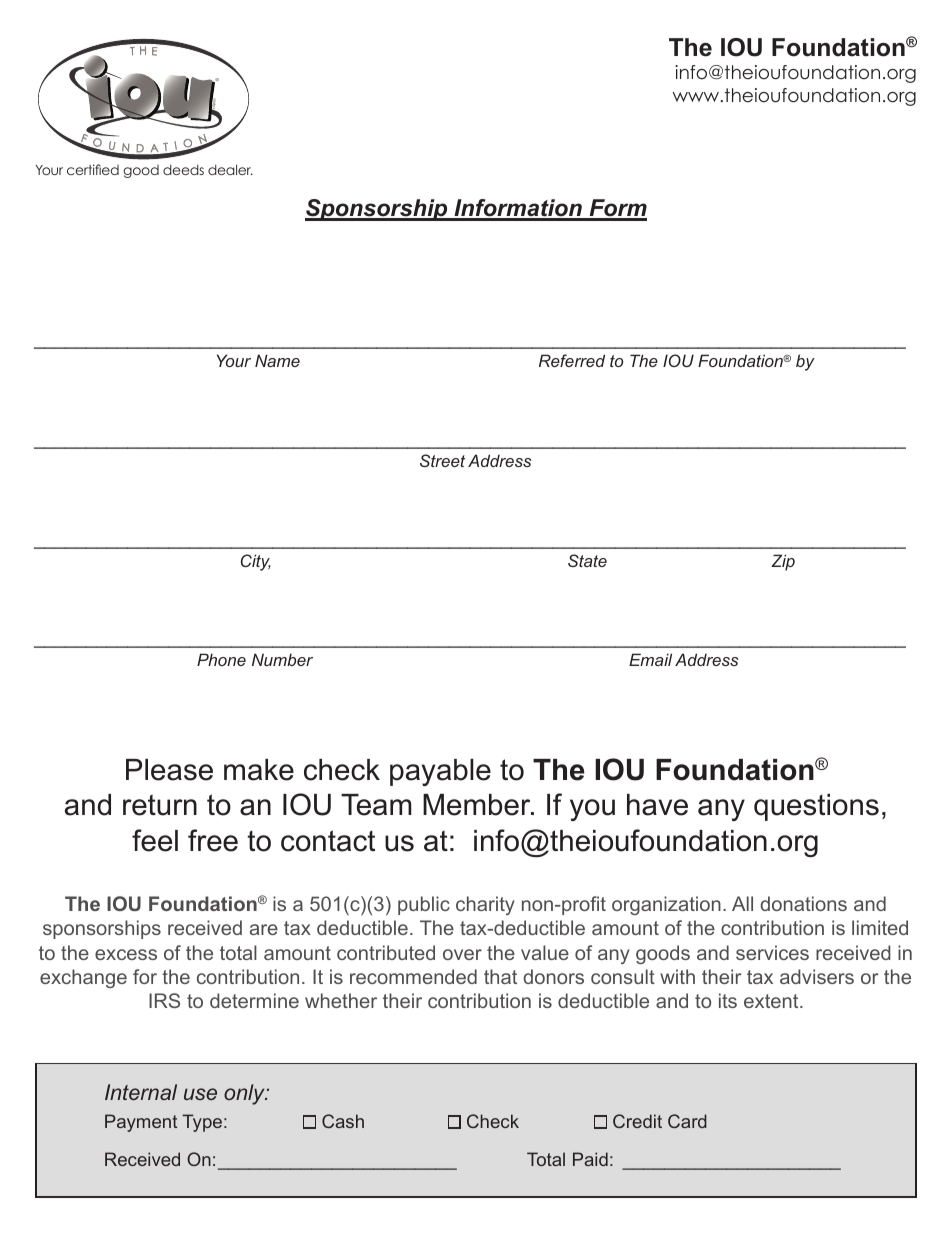 Image resolution: width=952 pixels, height=1233 pixels. Describe the element at coordinates (221, 659) in the document. I see `Phone` at that location.
